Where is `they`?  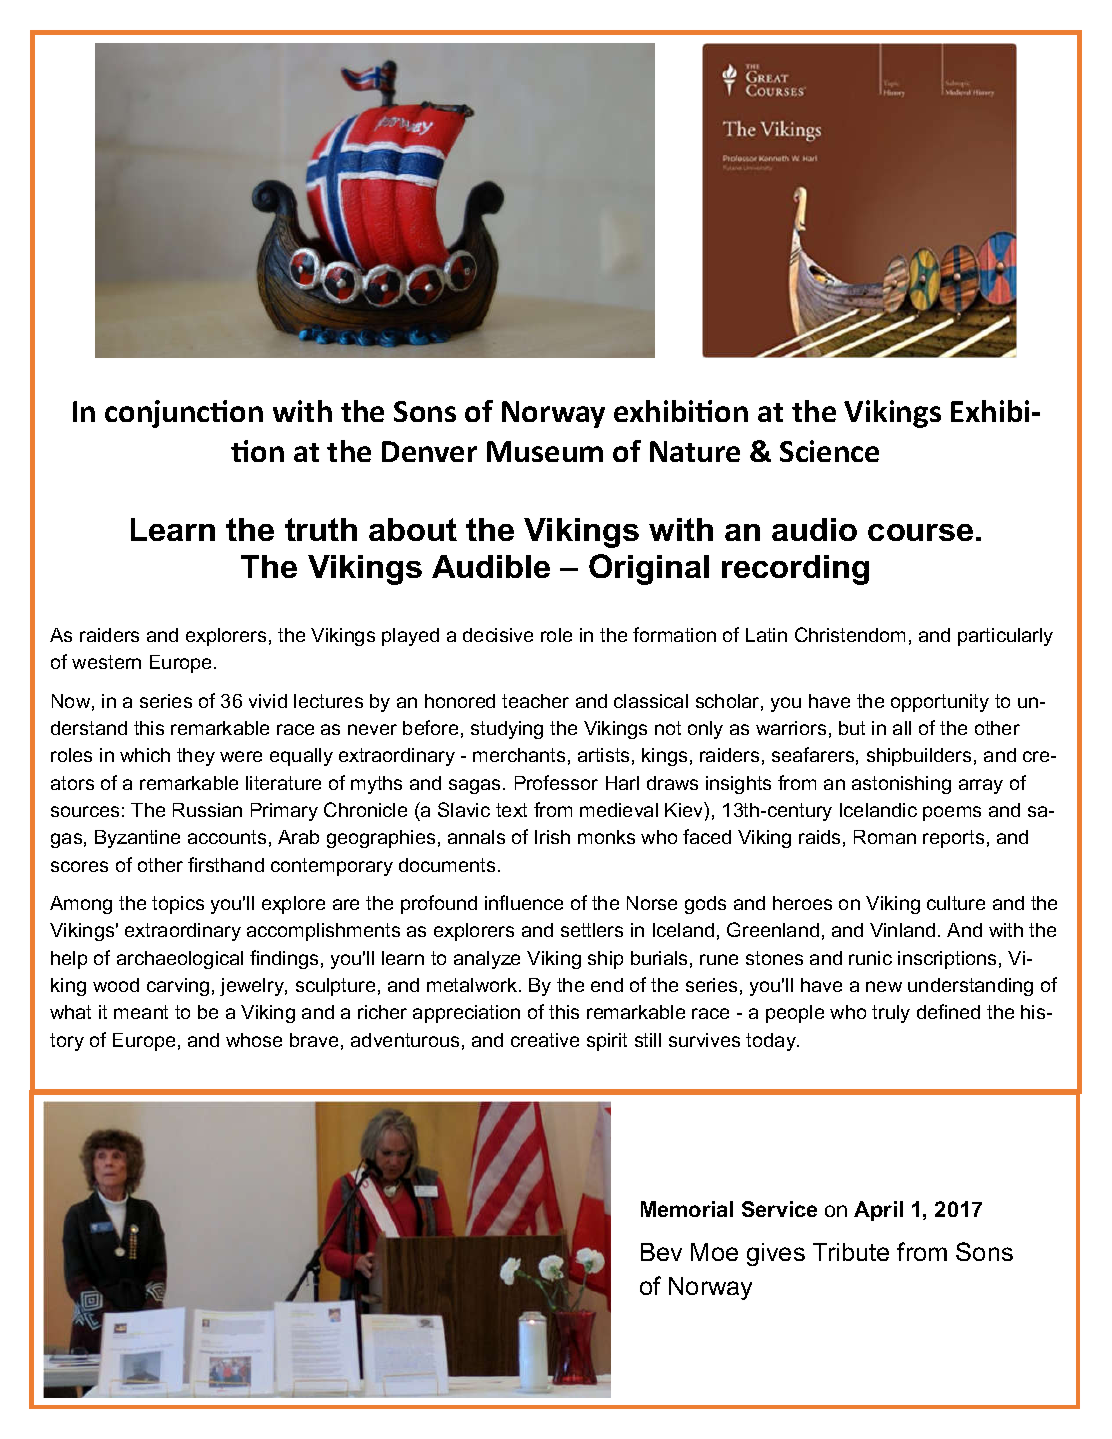 they is located at coordinates (196, 757).
